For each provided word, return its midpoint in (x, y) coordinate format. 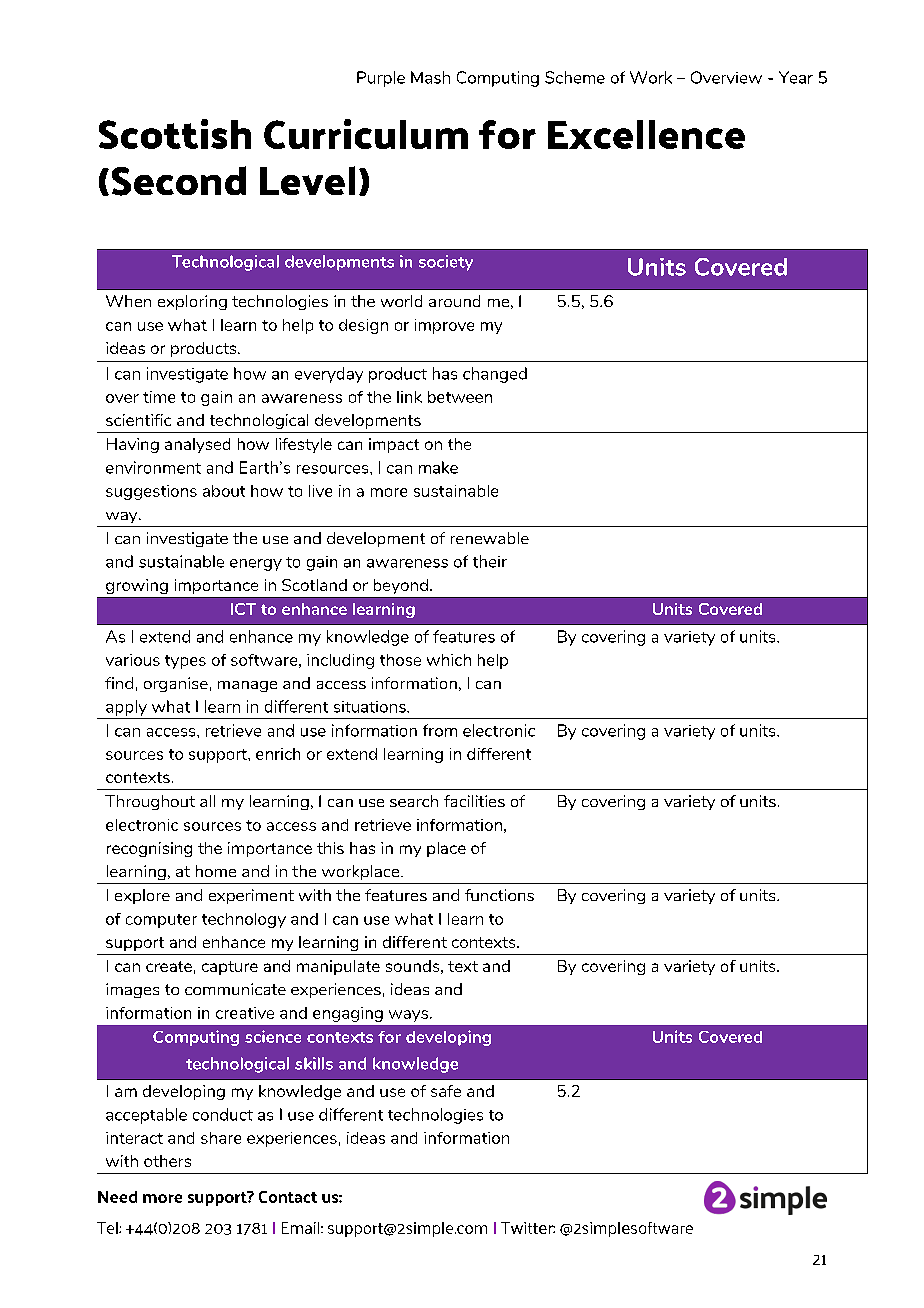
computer (161, 921)
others (167, 1161)
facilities (474, 801)
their (490, 561)
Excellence (646, 134)
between (460, 397)
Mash (430, 77)
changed (495, 375)
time (159, 397)
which (449, 660)
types (185, 662)
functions (499, 895)
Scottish (175, 134)
